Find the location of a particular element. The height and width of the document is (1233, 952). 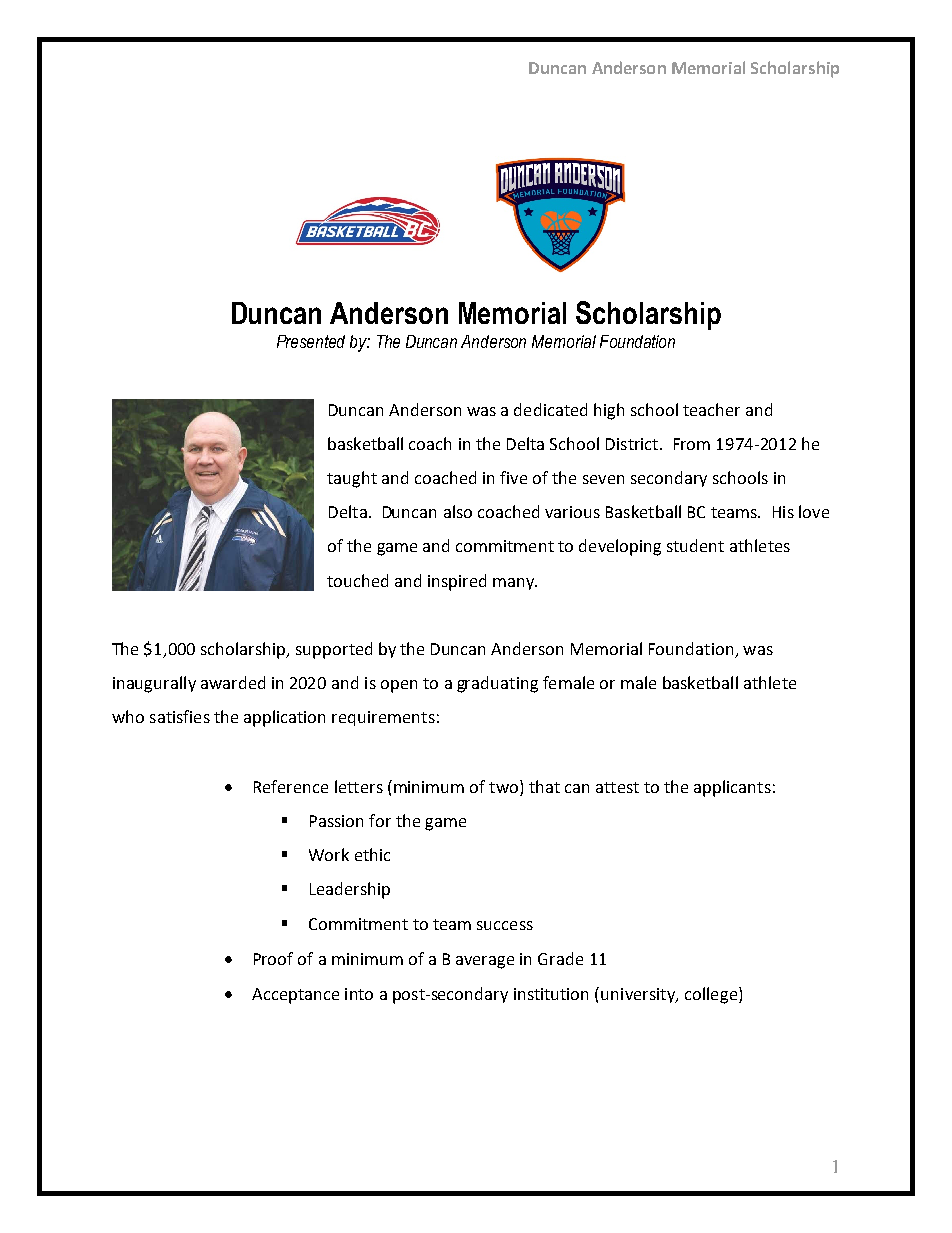

applicants is located at coordinates (732, 788).
